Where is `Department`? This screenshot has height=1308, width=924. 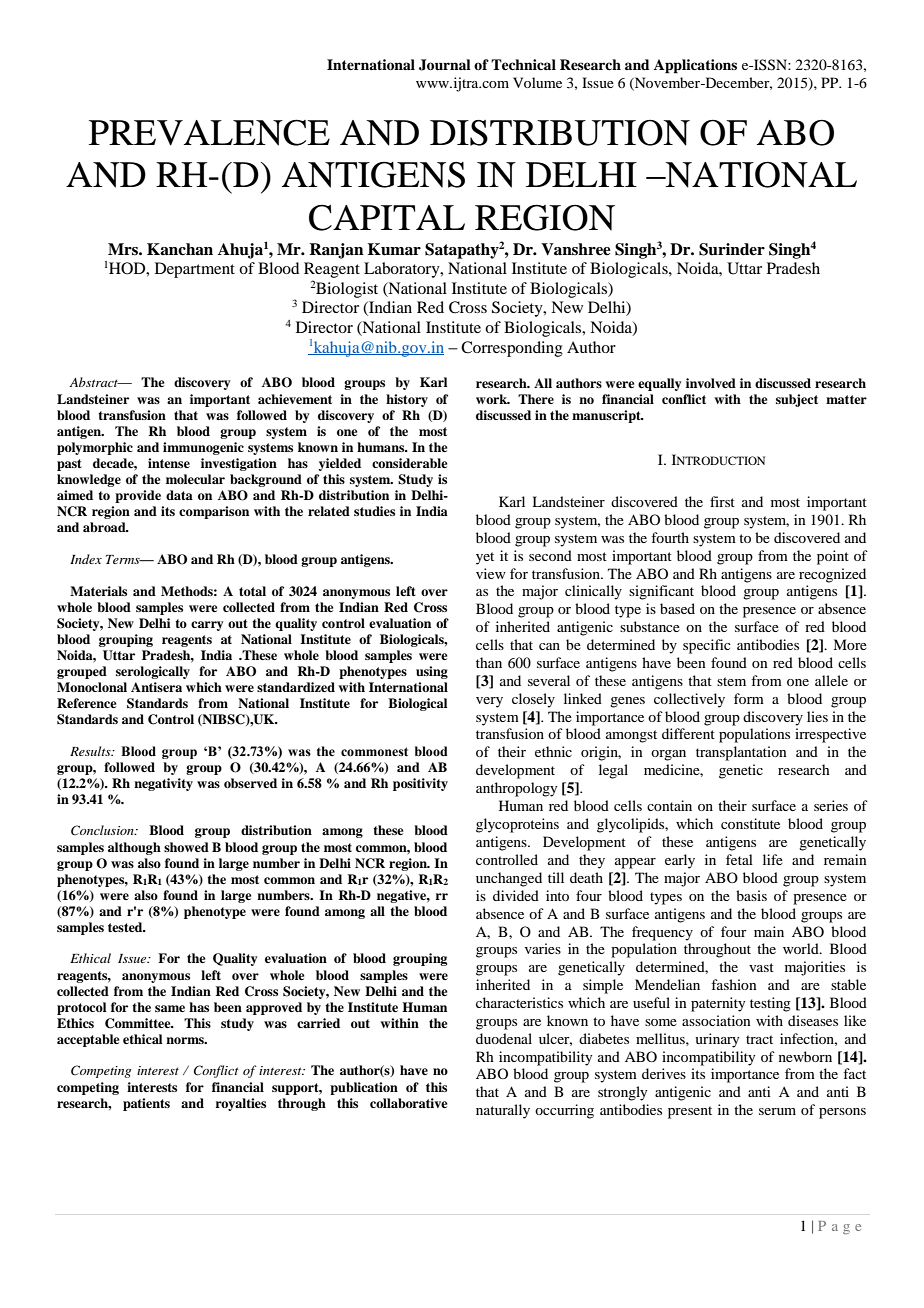
Department is located at coordinates (195, 270).
